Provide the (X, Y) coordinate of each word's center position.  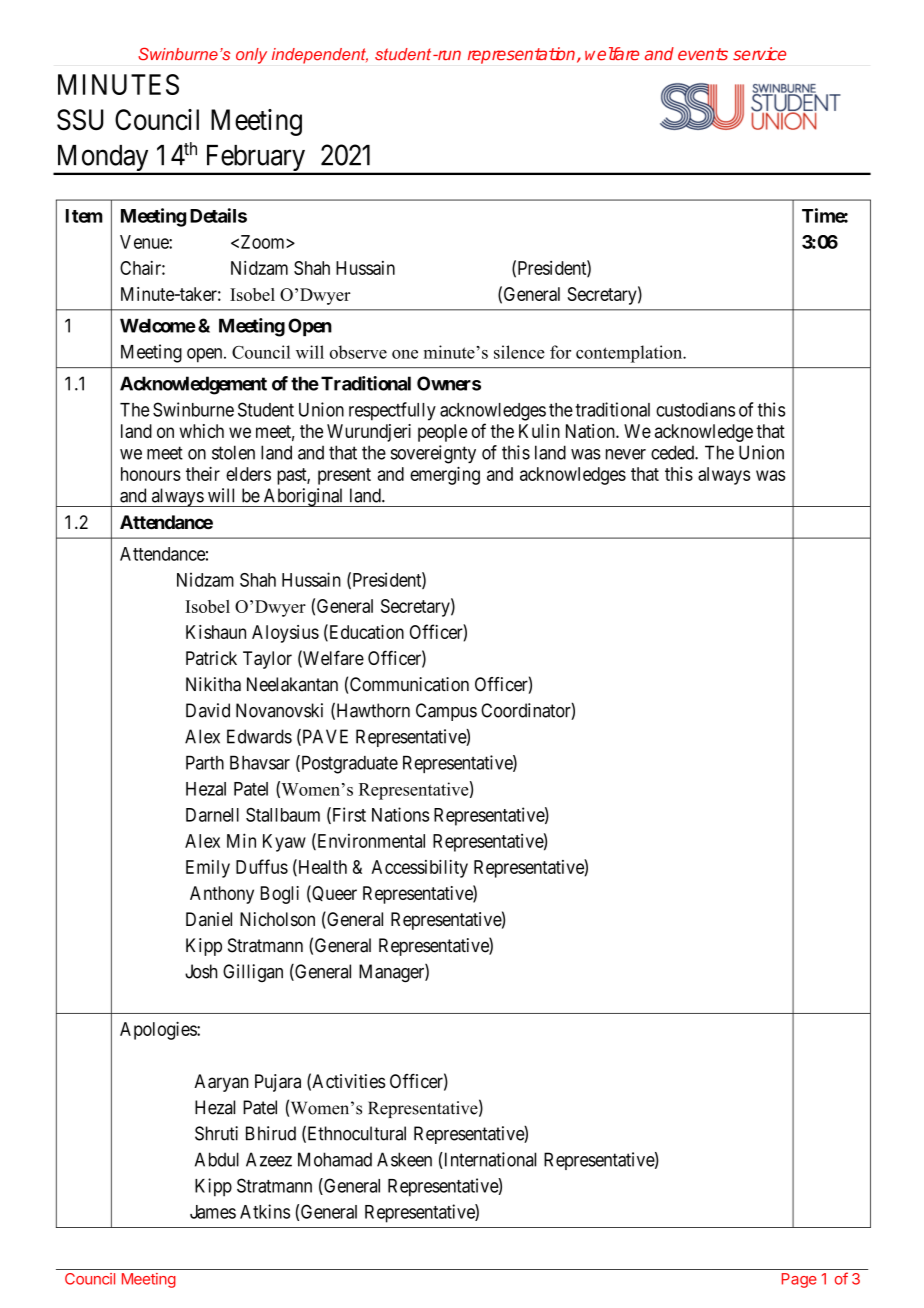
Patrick (211, 658)
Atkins (265, 1211)
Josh (201, 971)
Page (799, 1280)
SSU (80, 120)
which (201, 431)
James (213, 1212)
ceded (673, 452)
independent (320, 56)
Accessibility (419, 868)
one (405, 354)
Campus (446, 712)
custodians (695, 409)
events (703, 54)
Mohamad (335, 1159)
